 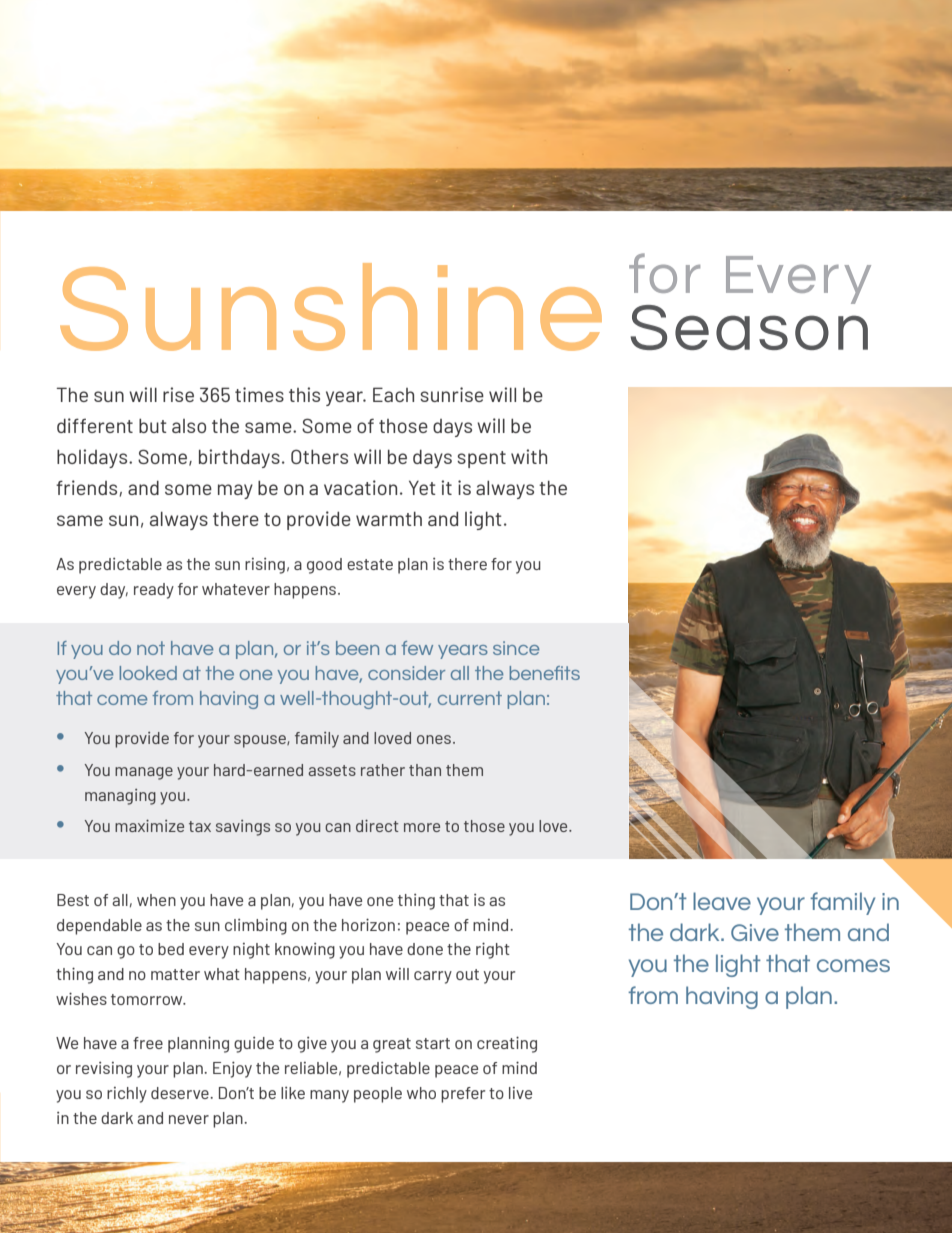 What do you see at coordinates (259, 394) in the page?
I see `times` at bounding box center [259, 394].
